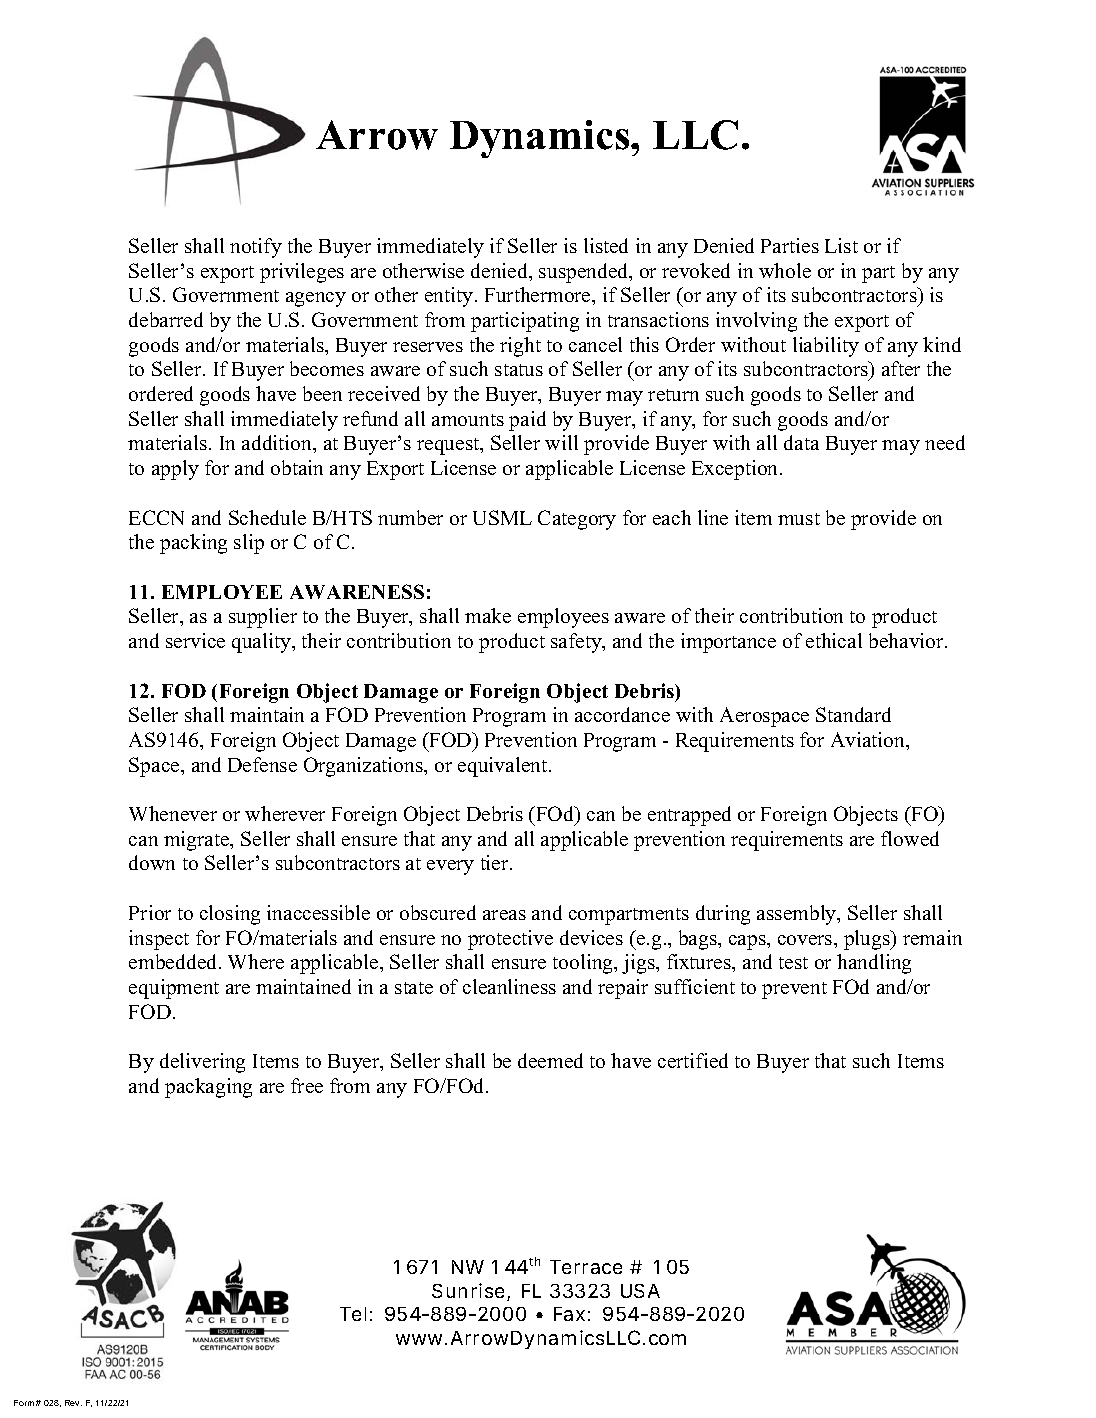 This screenshot has width=1096, height=1418. What do you see at coordinates (174, 989) in the screenshot?
I see `equipment` at bounding box center [174, 989].
